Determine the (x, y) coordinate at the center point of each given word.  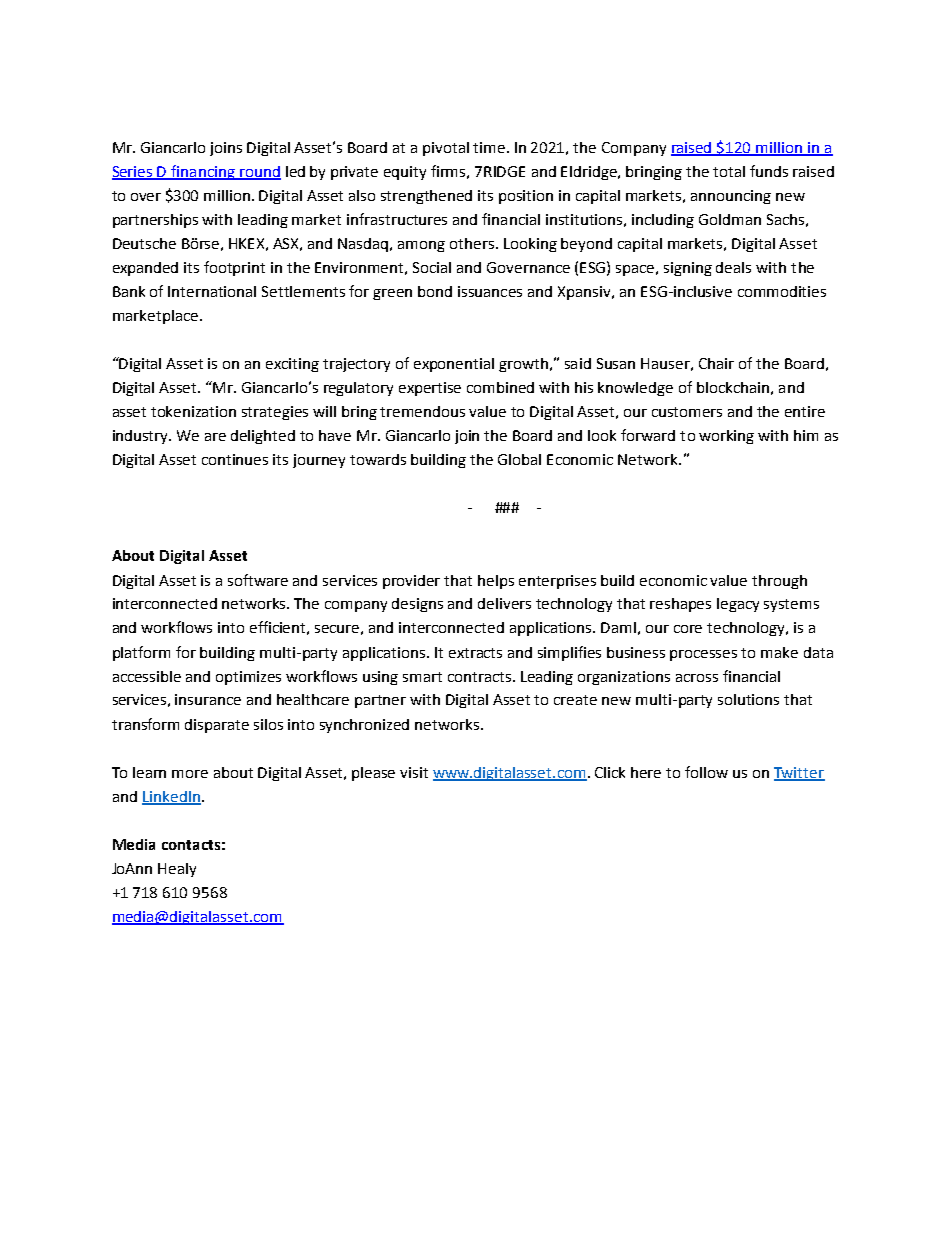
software (258, 580)
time (490, 147)
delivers (504, 603)
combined (500, 387)
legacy (738, 605)
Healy (177, 870)
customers (687, 412)
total (729, 171)
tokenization (193, 411)
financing (203, 172)
